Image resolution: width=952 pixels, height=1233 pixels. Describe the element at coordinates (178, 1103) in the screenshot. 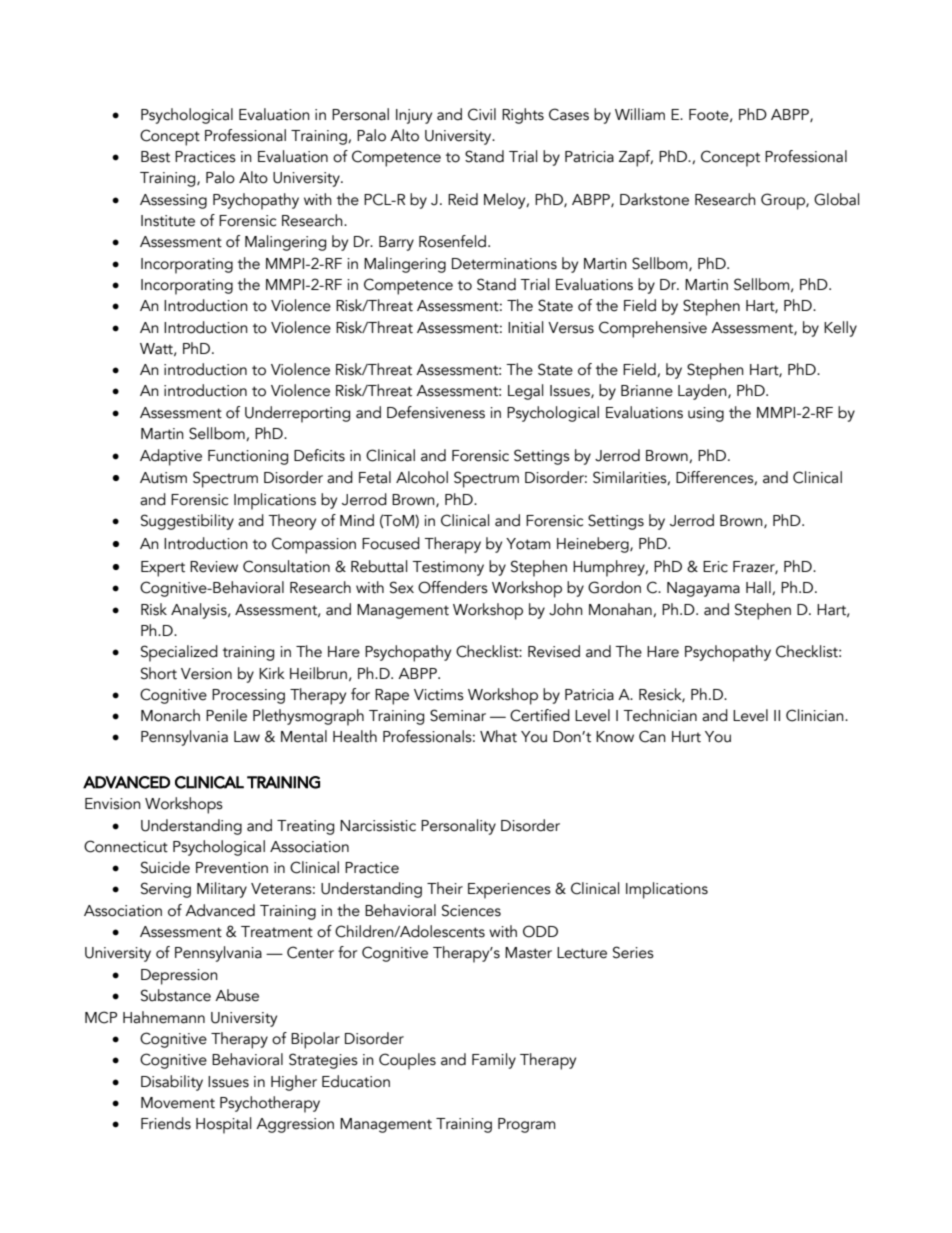

I see `Movement` at that location.
